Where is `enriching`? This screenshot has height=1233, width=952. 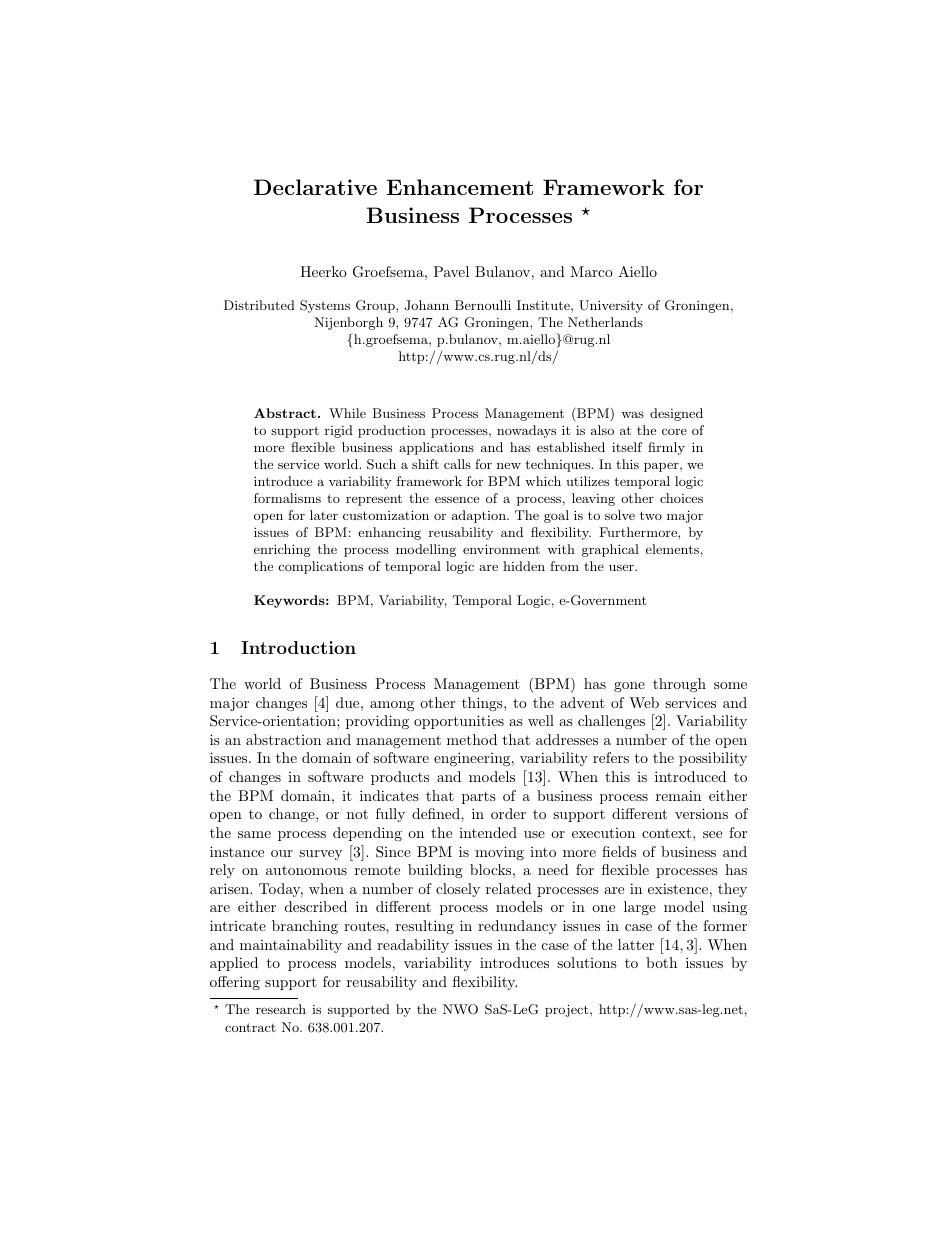
enriching is located at coordinates (282, 550).
